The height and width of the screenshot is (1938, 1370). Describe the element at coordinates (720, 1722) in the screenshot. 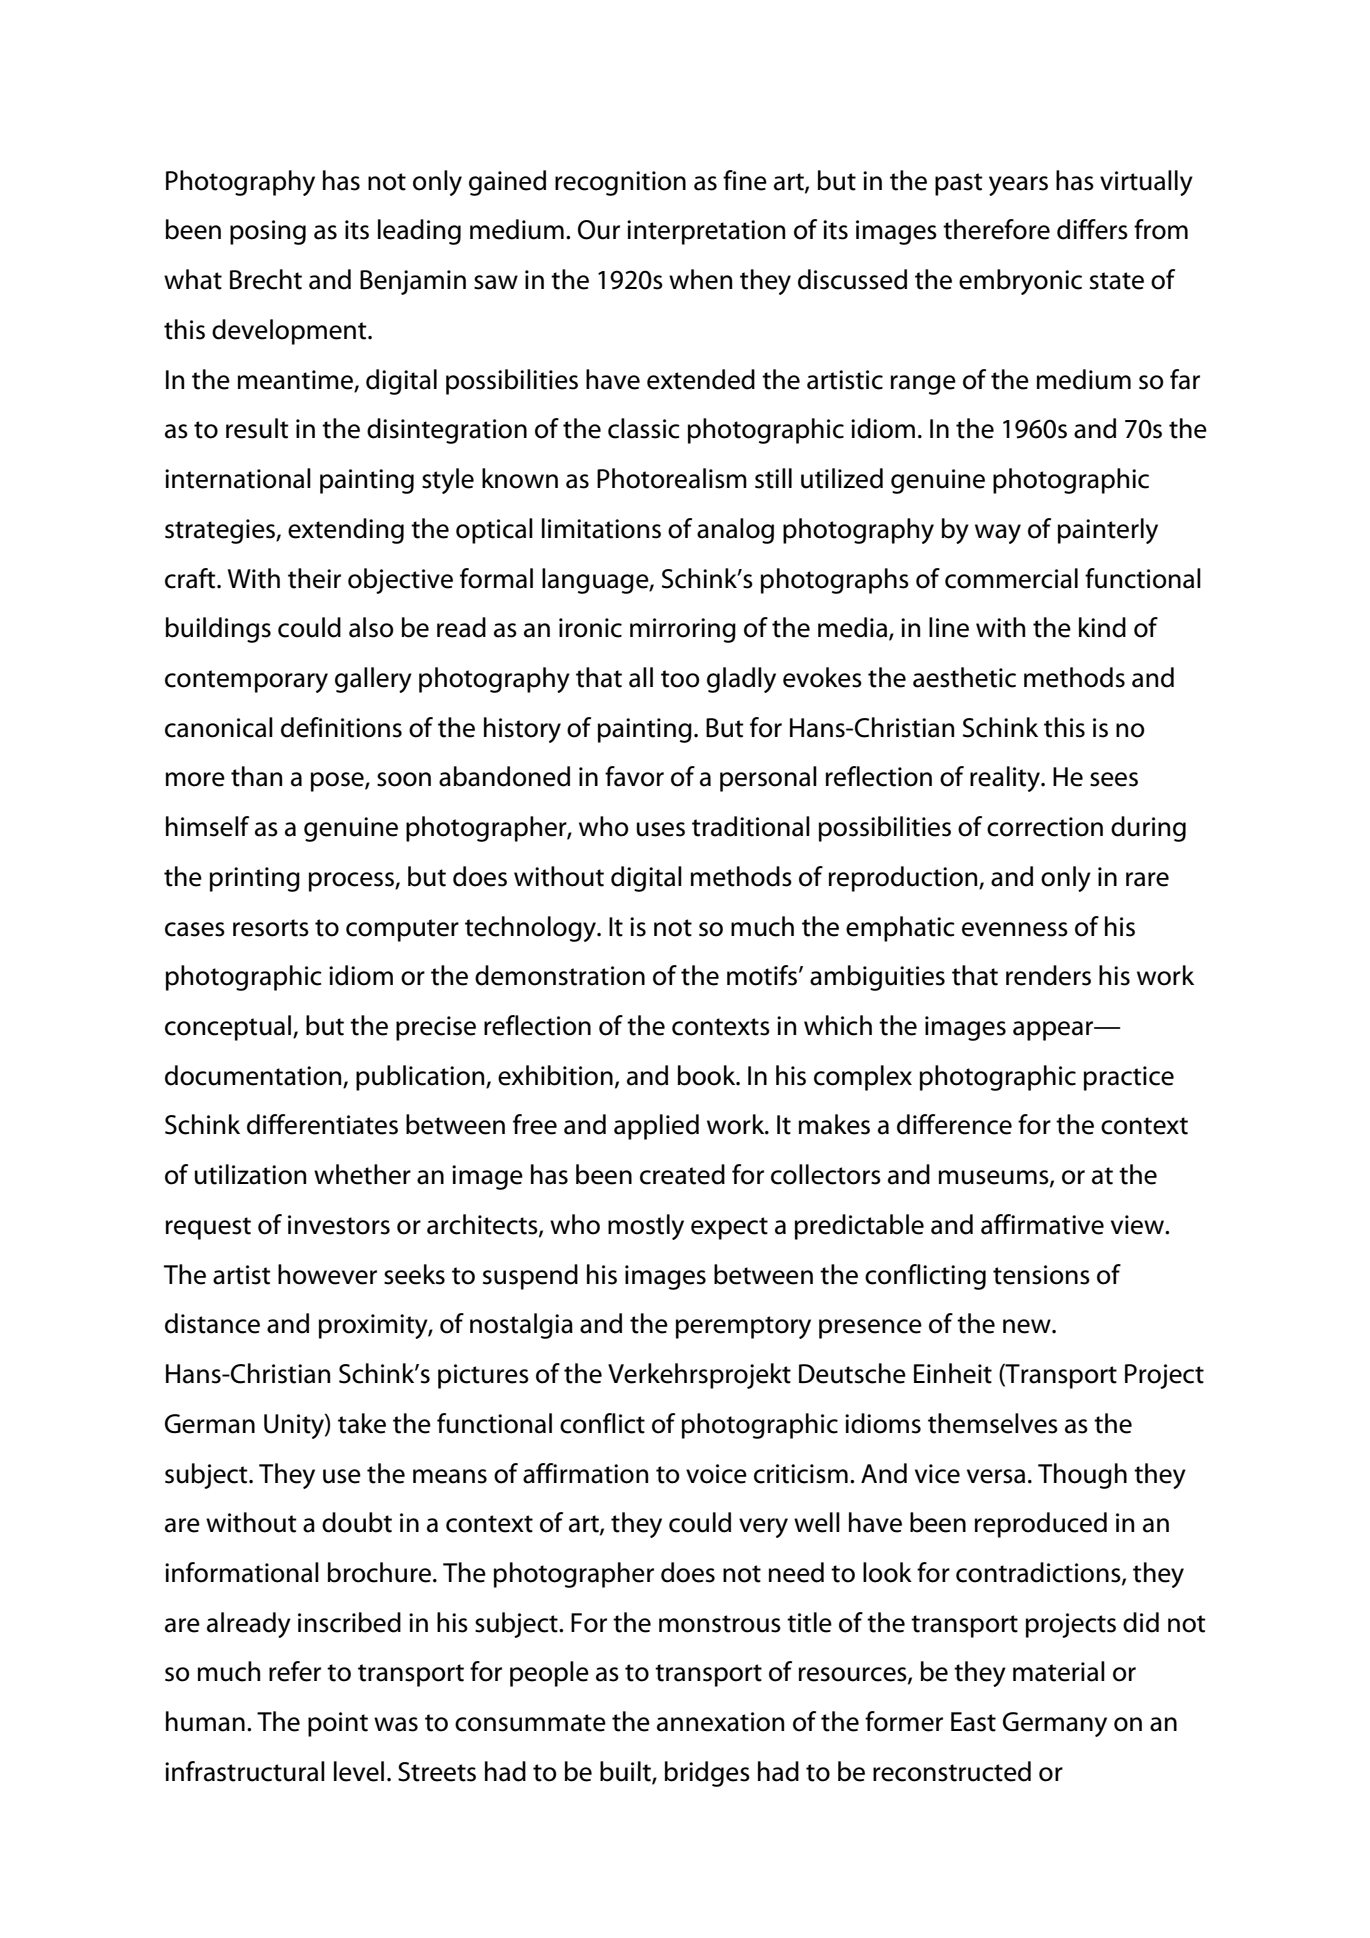

I see `annexation` at that location.
